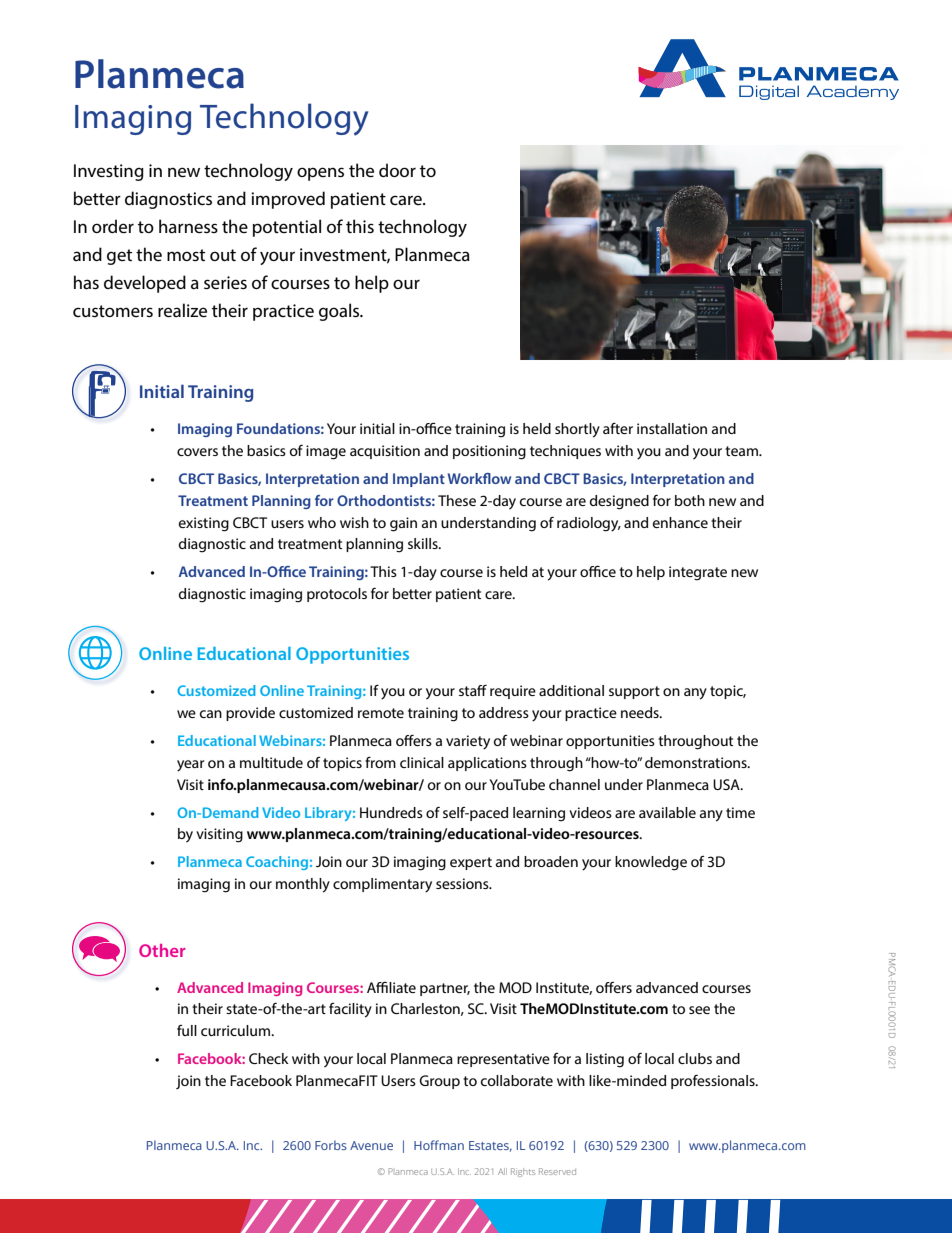  Describe the element at coordinates (191, 766) in the screenshot. I see `year` at that location.
